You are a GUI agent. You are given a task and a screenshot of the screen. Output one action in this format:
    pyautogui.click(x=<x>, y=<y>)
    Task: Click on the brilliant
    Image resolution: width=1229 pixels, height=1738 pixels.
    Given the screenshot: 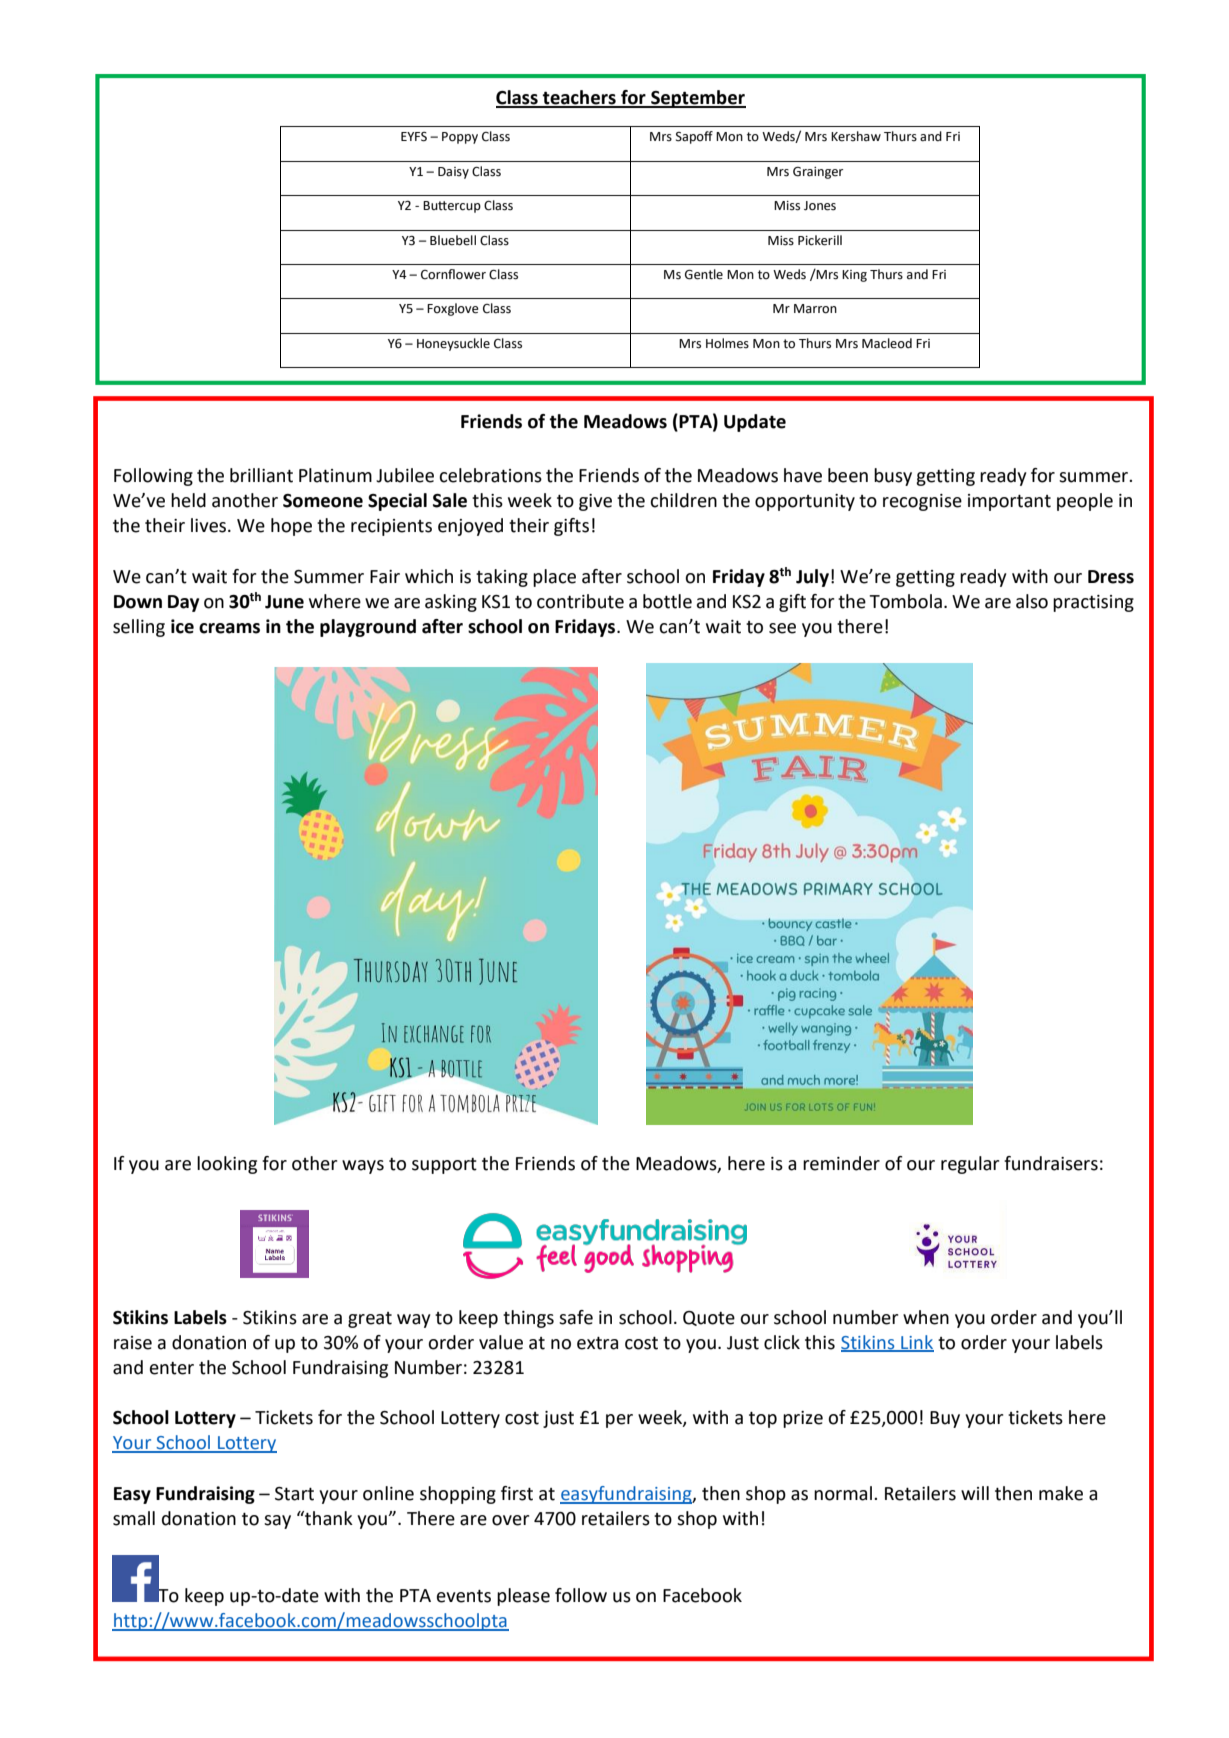 What is the action you would take?
    pyautogui.click(x=261, y=475)
